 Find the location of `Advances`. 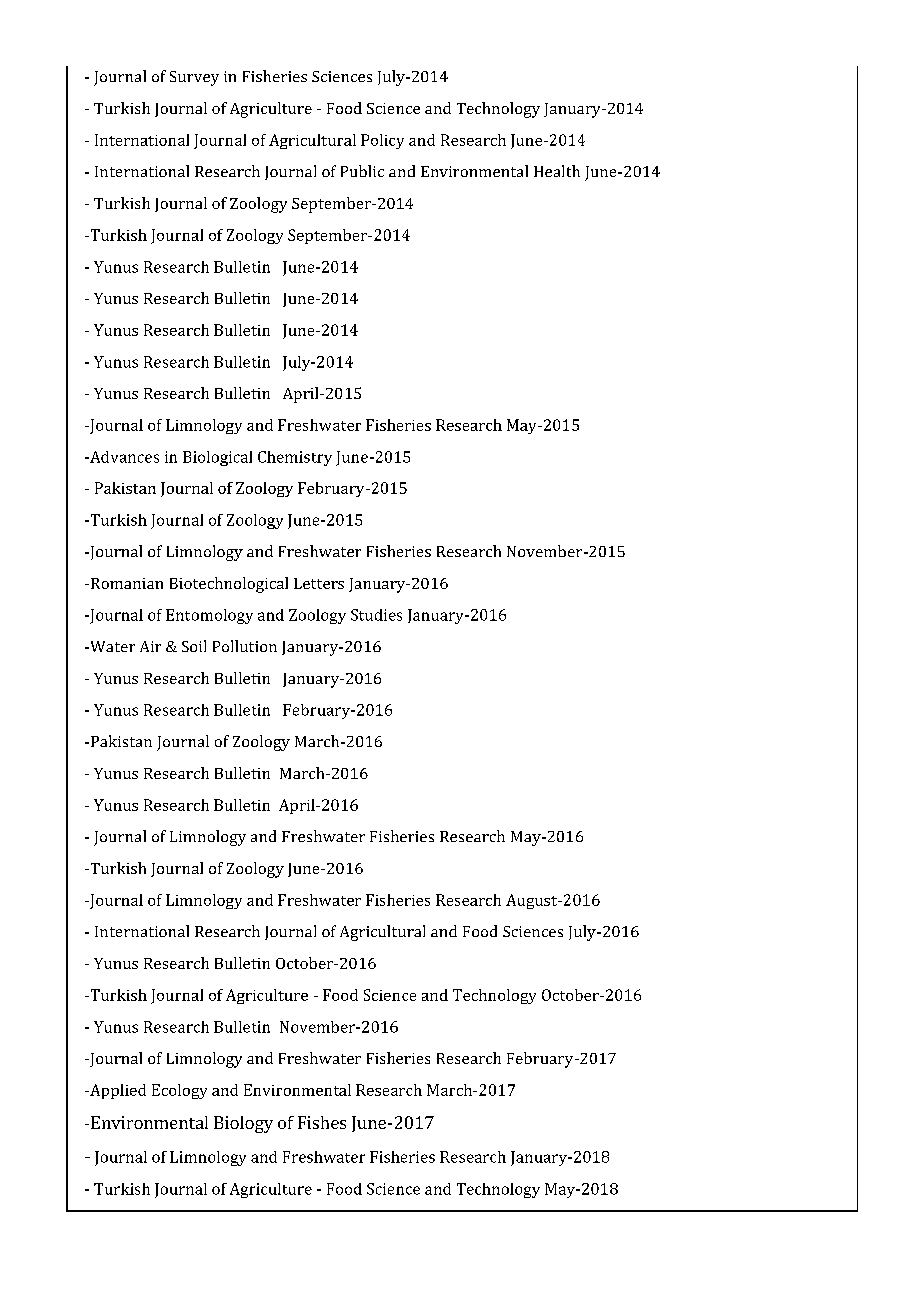

Advances is located at coordinates (123, 457).
